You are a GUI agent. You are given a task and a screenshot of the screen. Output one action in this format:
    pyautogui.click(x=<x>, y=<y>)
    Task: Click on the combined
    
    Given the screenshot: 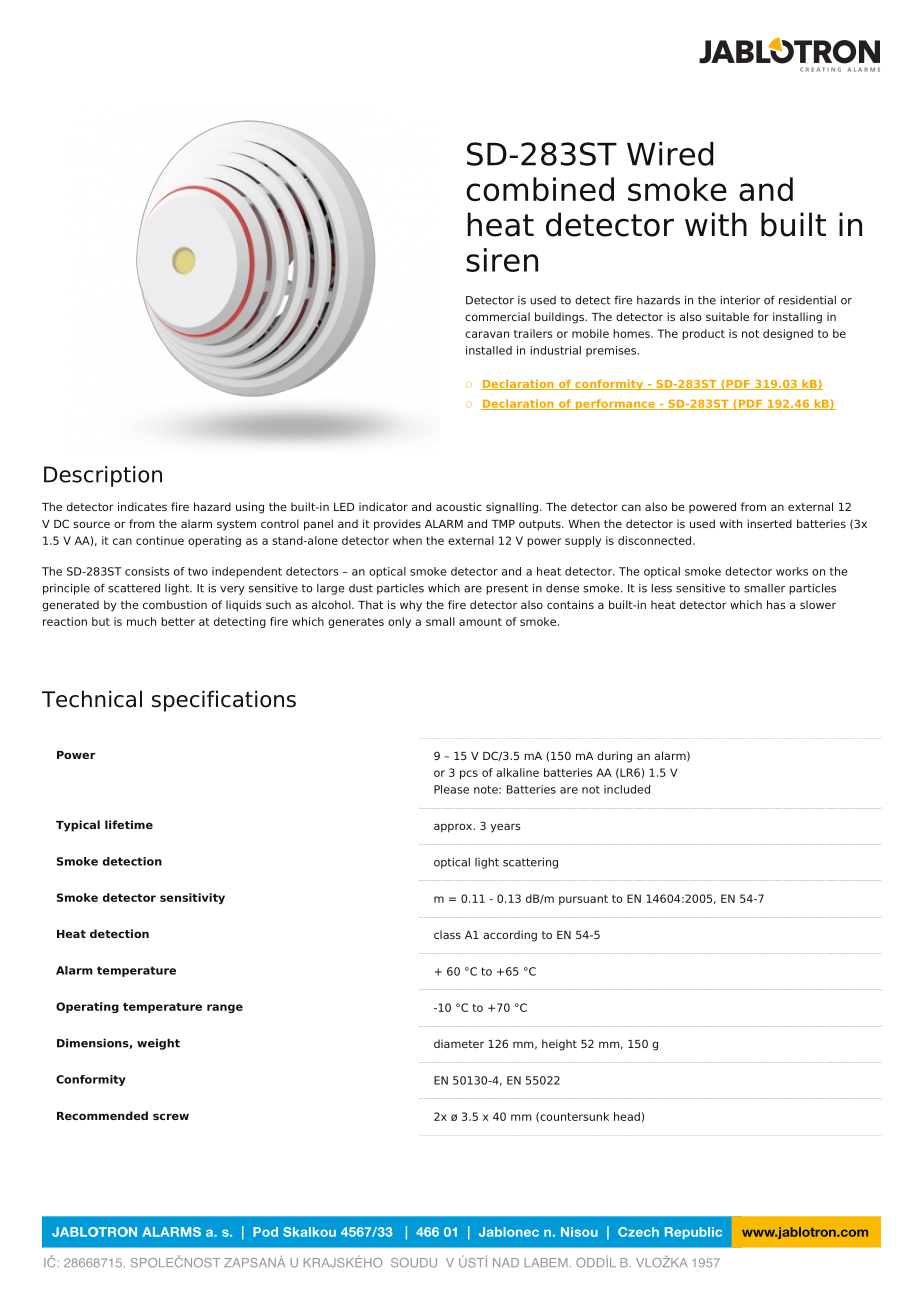 What is the action you would take?
    pyautogui.click(x=540, y=189)
